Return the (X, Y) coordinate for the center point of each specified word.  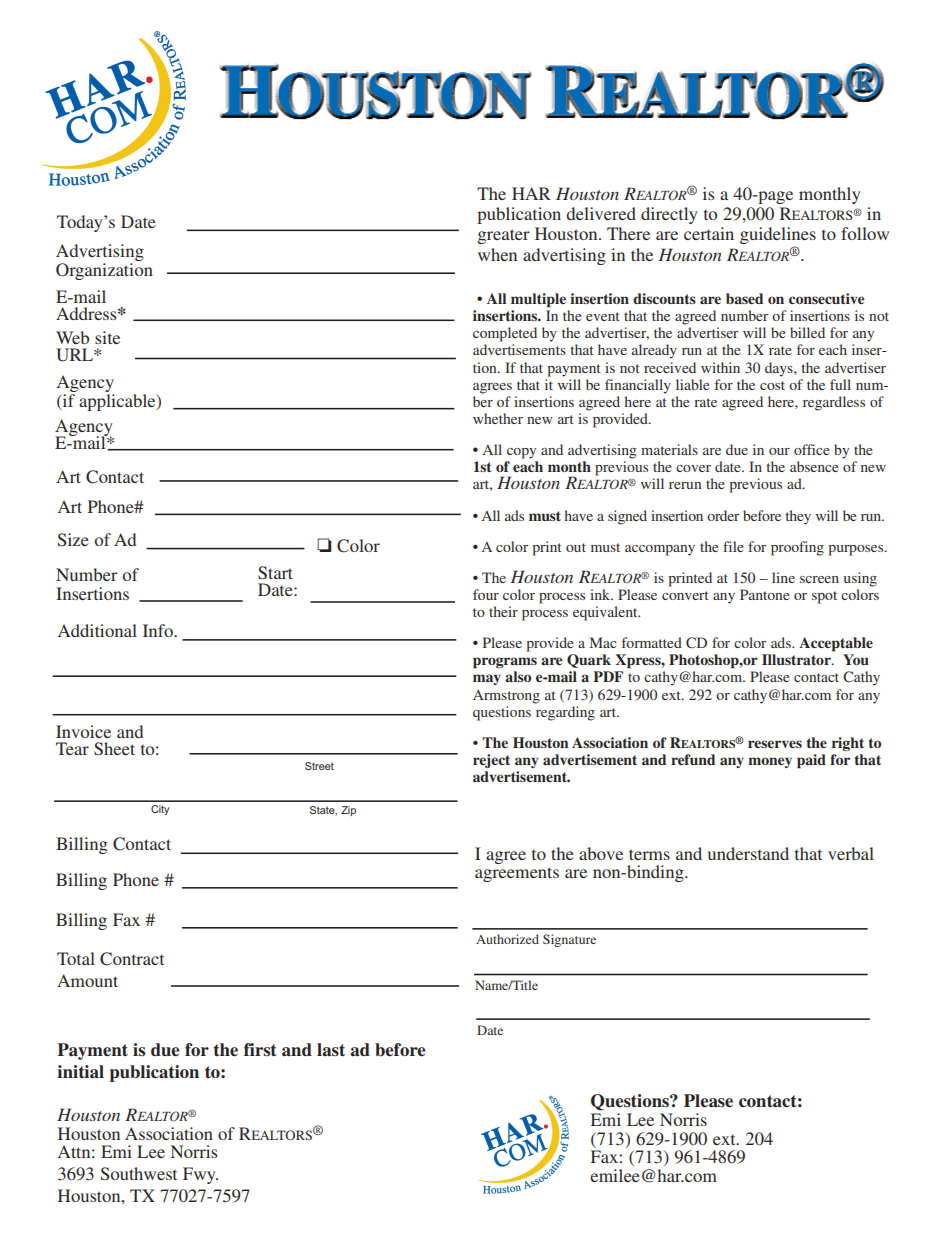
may (487, 679)
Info (159, 630)
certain (709, 233)
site (107, 337)
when (497, 254)
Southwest (139, 1173)
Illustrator (797, 659)
